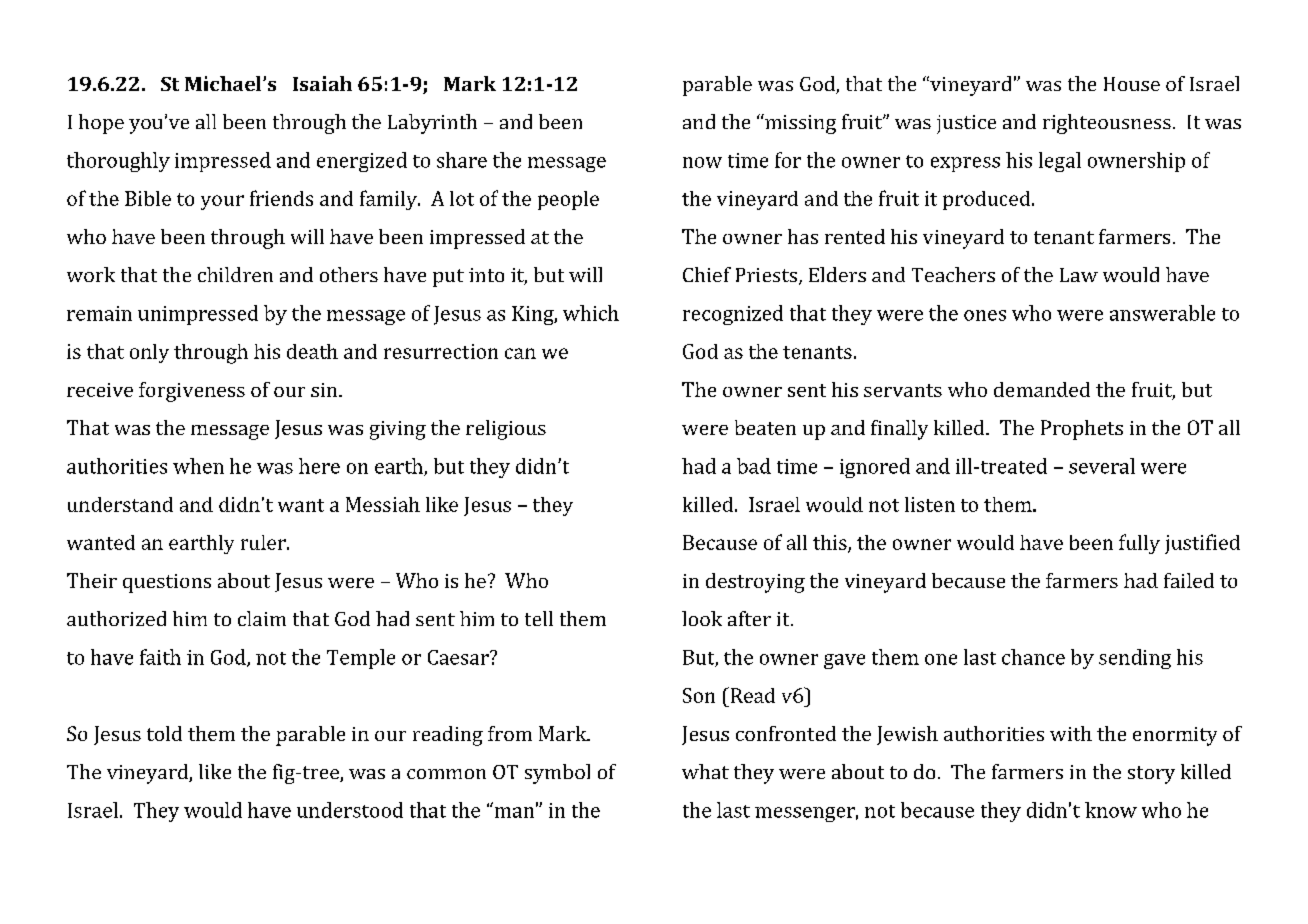 The image size is (1308, 924). I want to click on Isaiah, so click(322, 83).
